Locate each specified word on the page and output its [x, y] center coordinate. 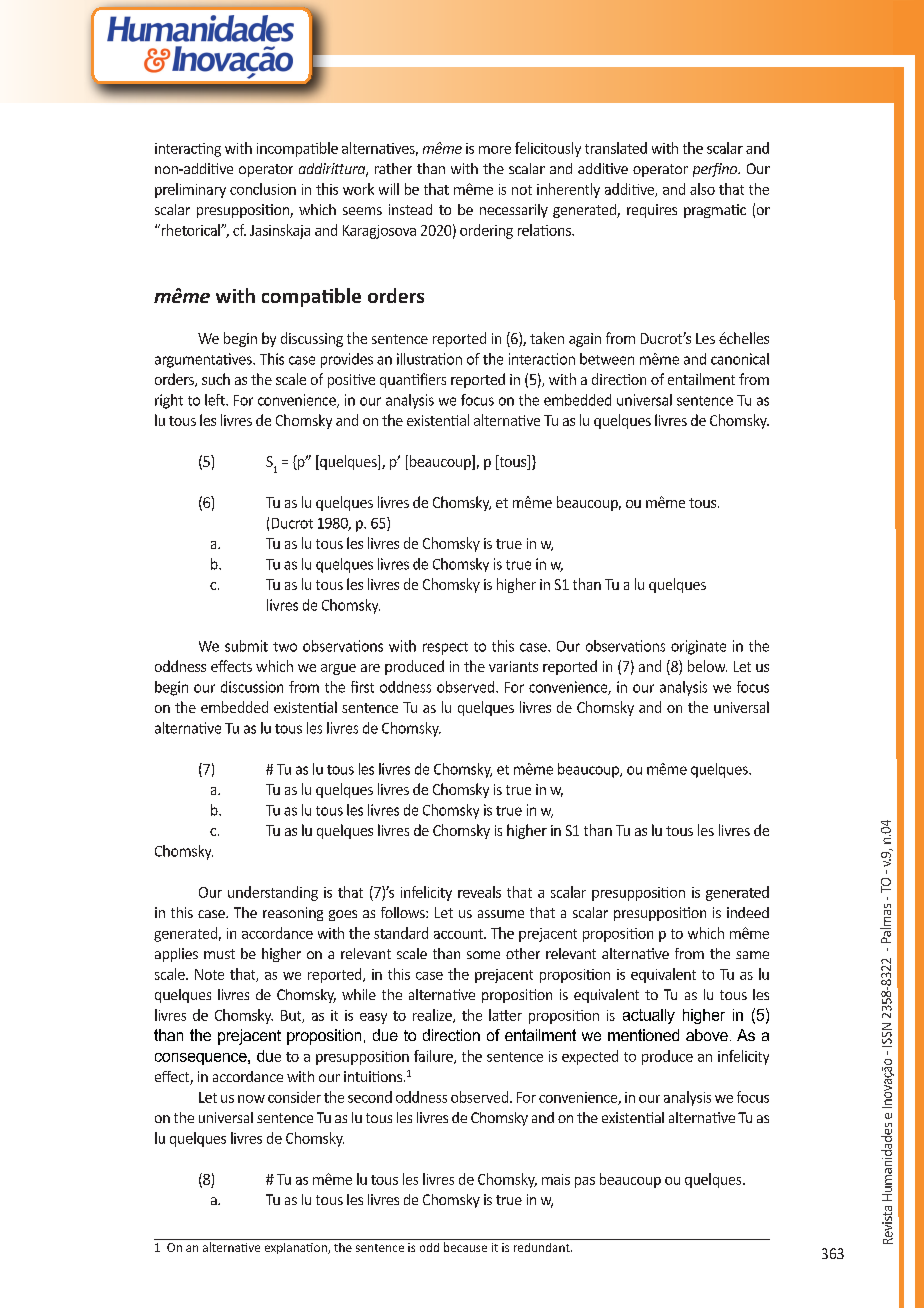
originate [698, 647]
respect [445, 648]
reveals [479, 892]
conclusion [263, 189]
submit [246, 646]
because [465, 1247]
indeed [748, 912]
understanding [273, 893]
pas [585, 1182]
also [702, 189]
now [251, 1099]
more [495, 150]
